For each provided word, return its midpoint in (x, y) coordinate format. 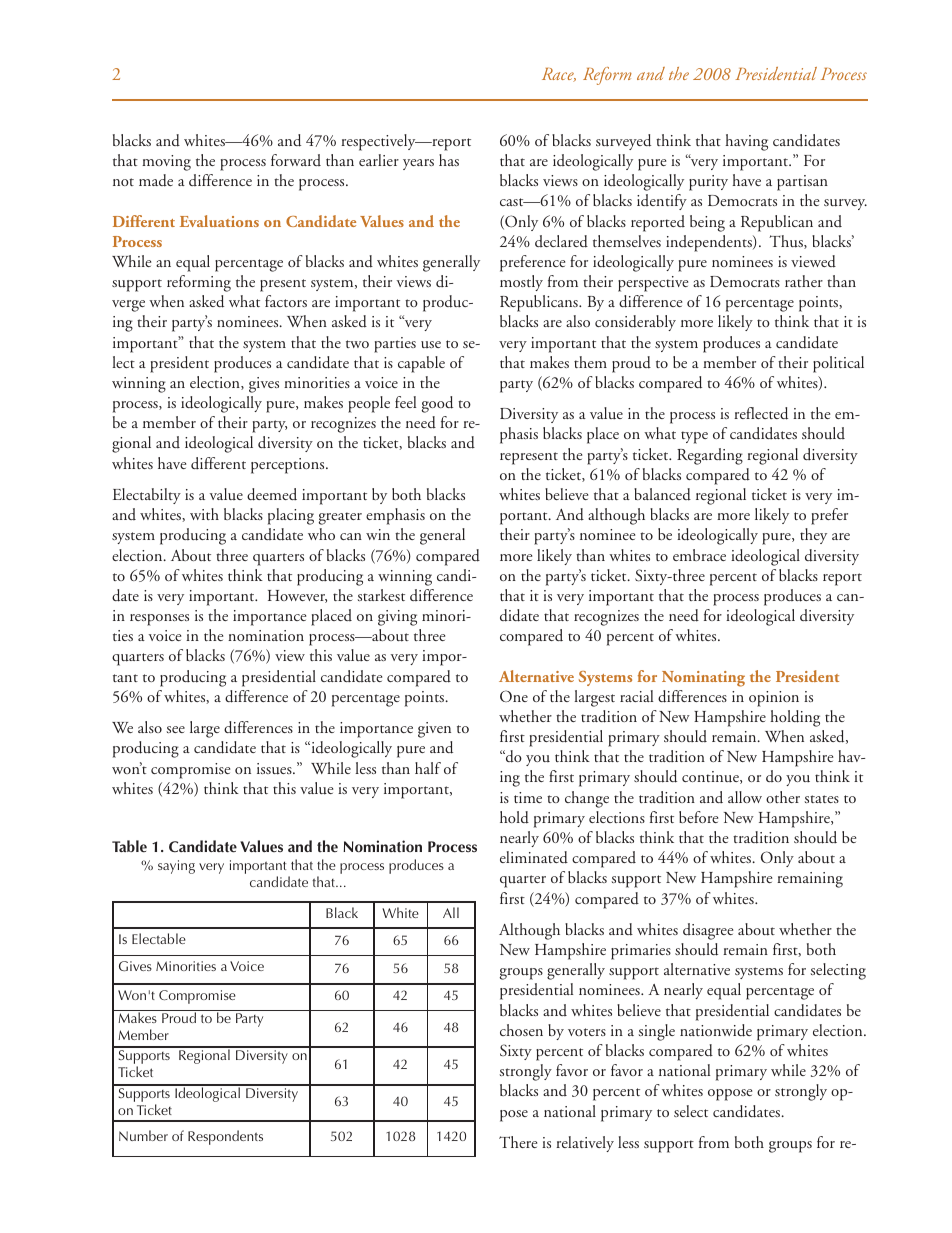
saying (176, 867)
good (437, 404)
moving (166, 163)
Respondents (225, 1137)
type (694, 437)
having (746, 142)
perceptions (289, 466)
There (518, 1142)
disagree (708, 931)
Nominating (703, 679)
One (514, 696)
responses (159, 620)
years (418, 164)
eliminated (534, 857)
